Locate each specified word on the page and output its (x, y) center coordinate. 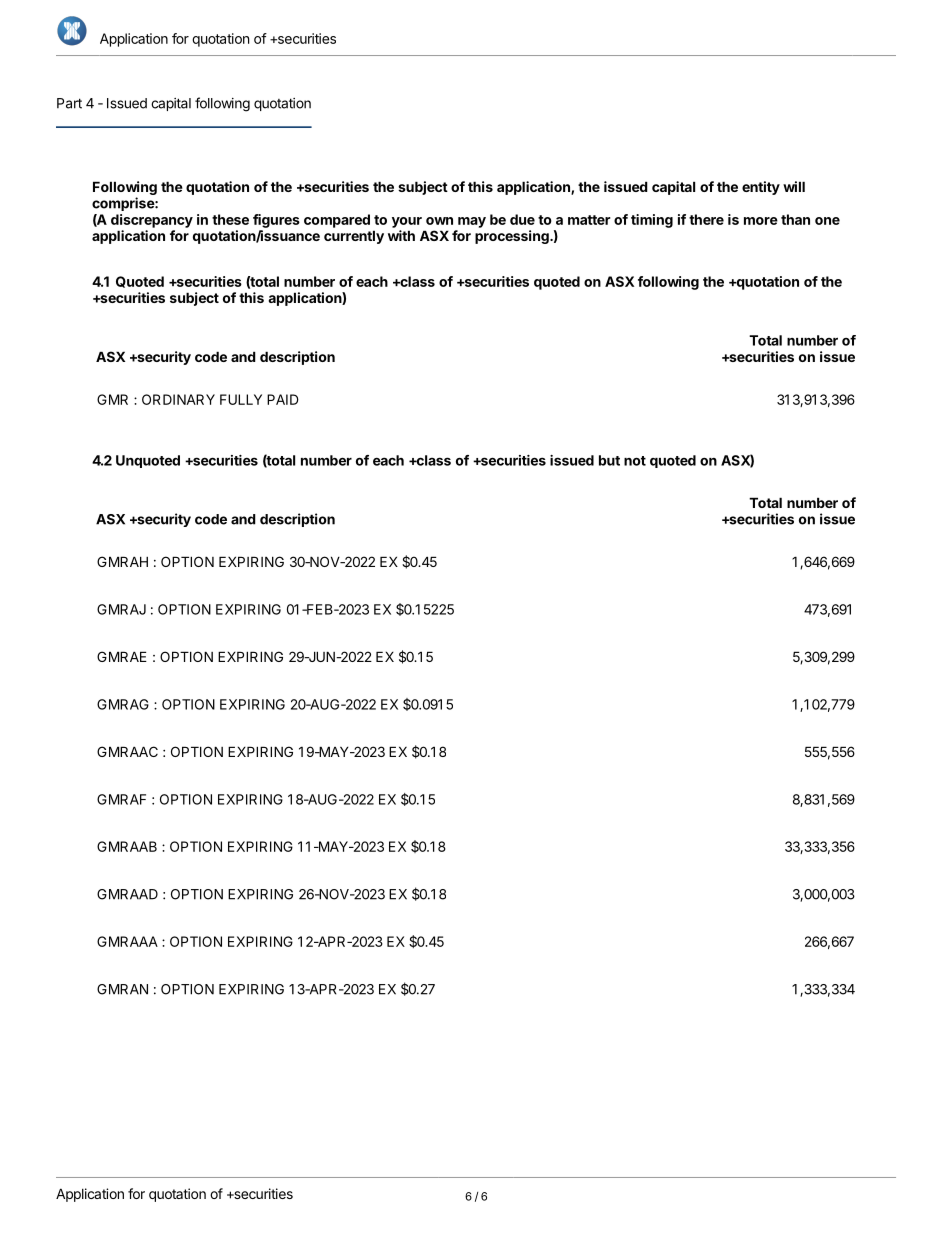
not (635, 461)
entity (761, 188)
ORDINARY (178, 399)
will (794, 186)
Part (69, 103)
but (609, 460)
